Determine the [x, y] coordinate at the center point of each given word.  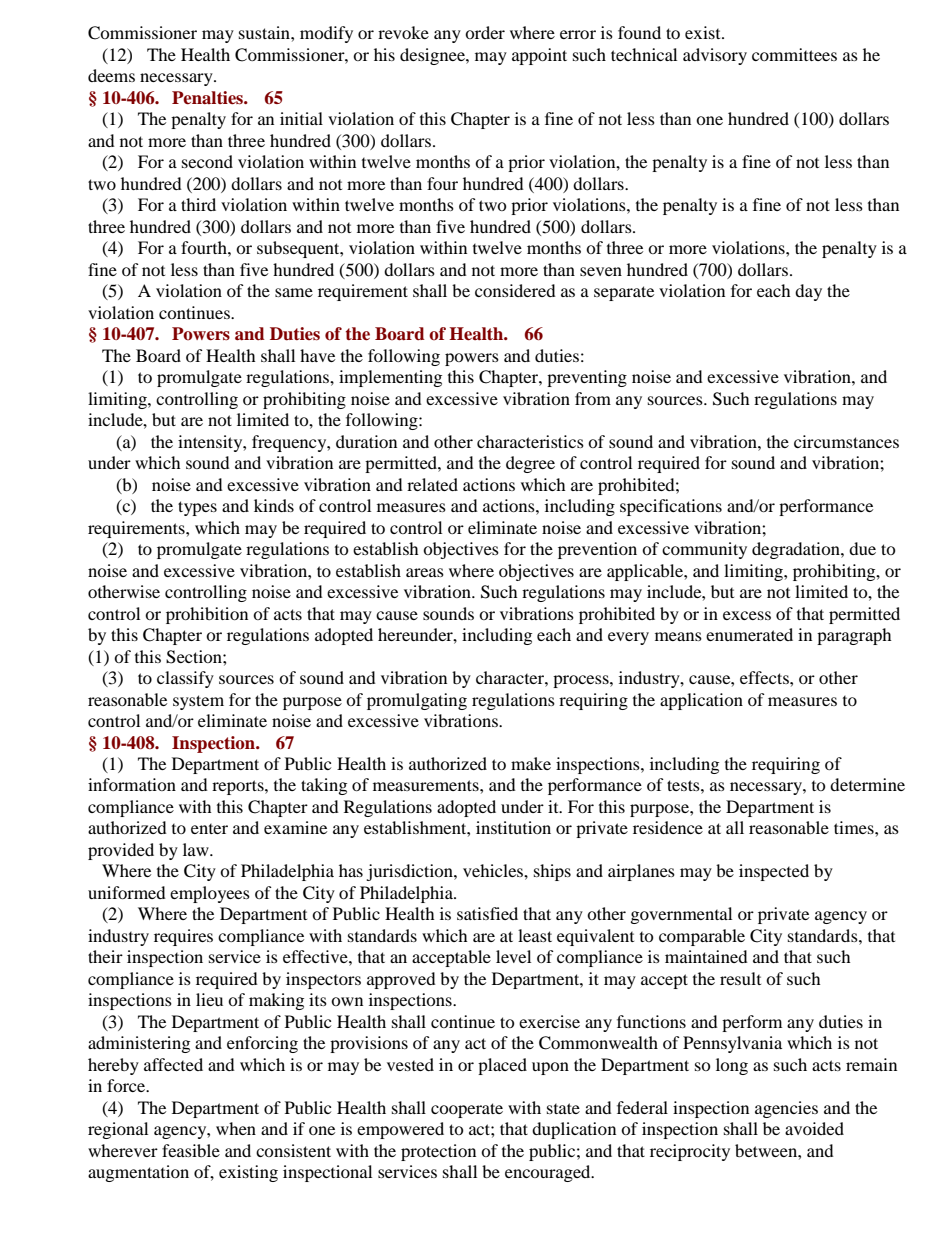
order [485, 32]
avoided [814, 1128]
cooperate [467, 1110]
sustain [265, 32]
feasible [191, 1150]
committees [794, 54]
